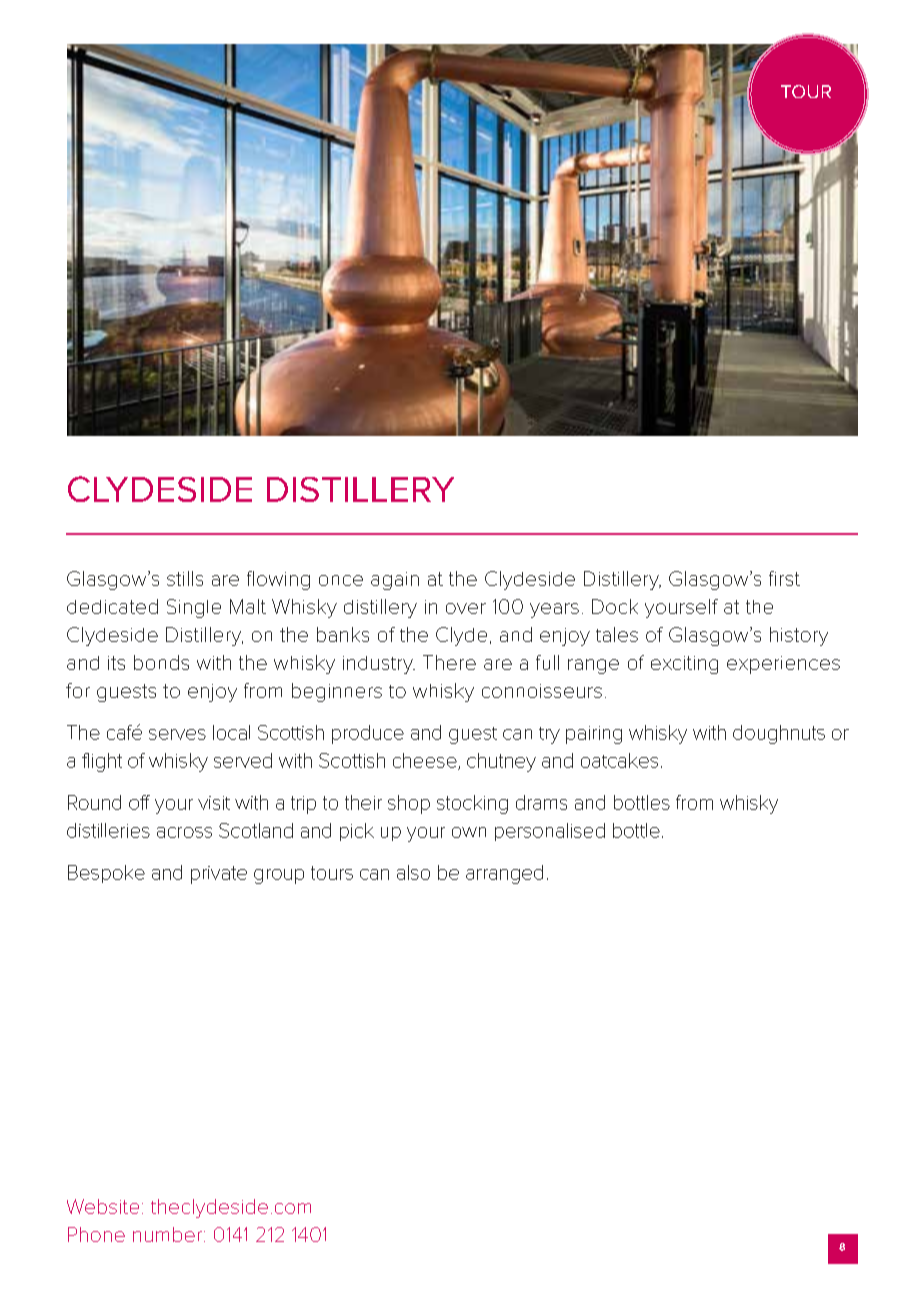 This screenshot has width=924, height=1308. I want to click on private, so click(219, 875).
